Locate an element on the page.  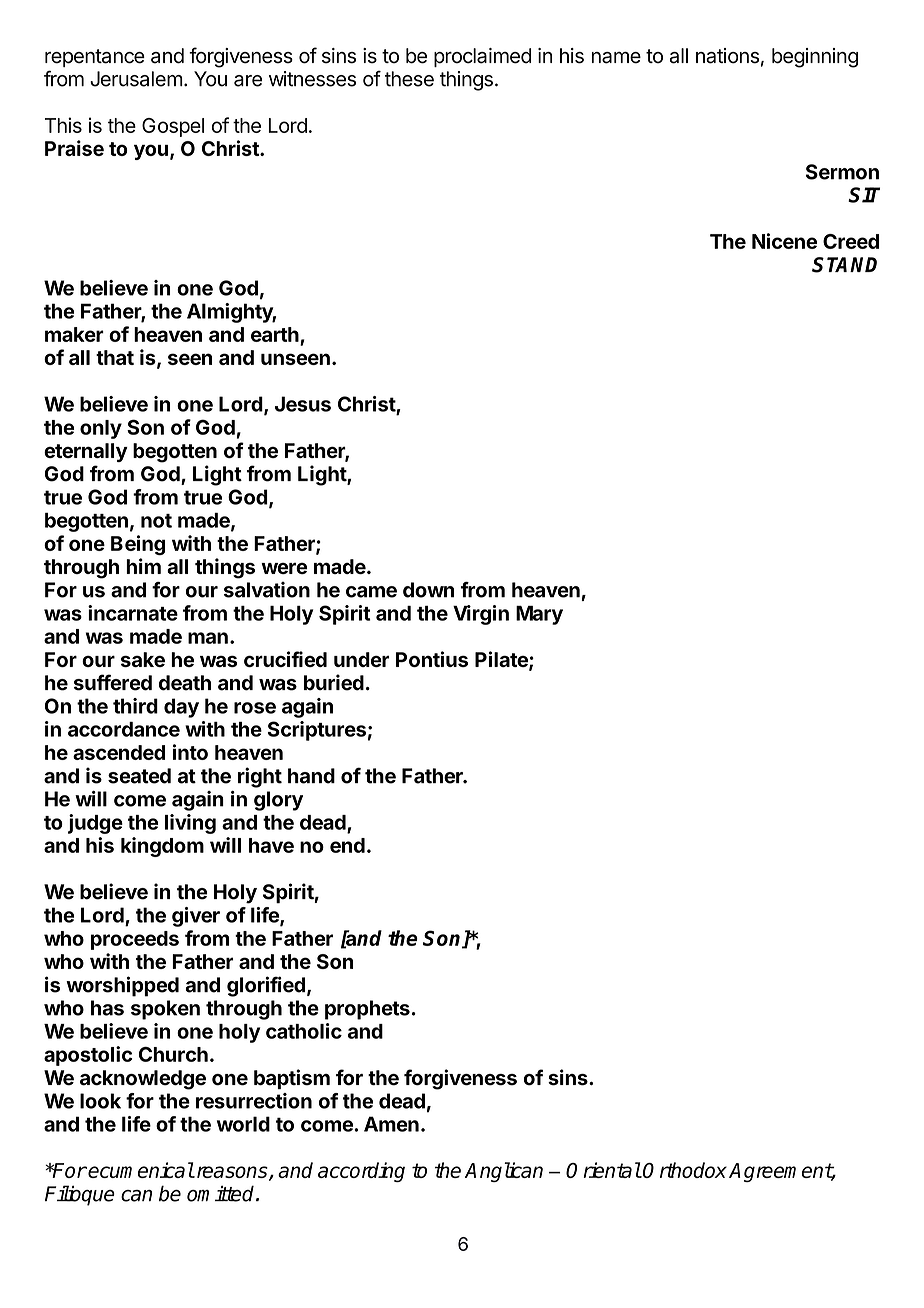
Nicene is located at coordinates (784, 241).
